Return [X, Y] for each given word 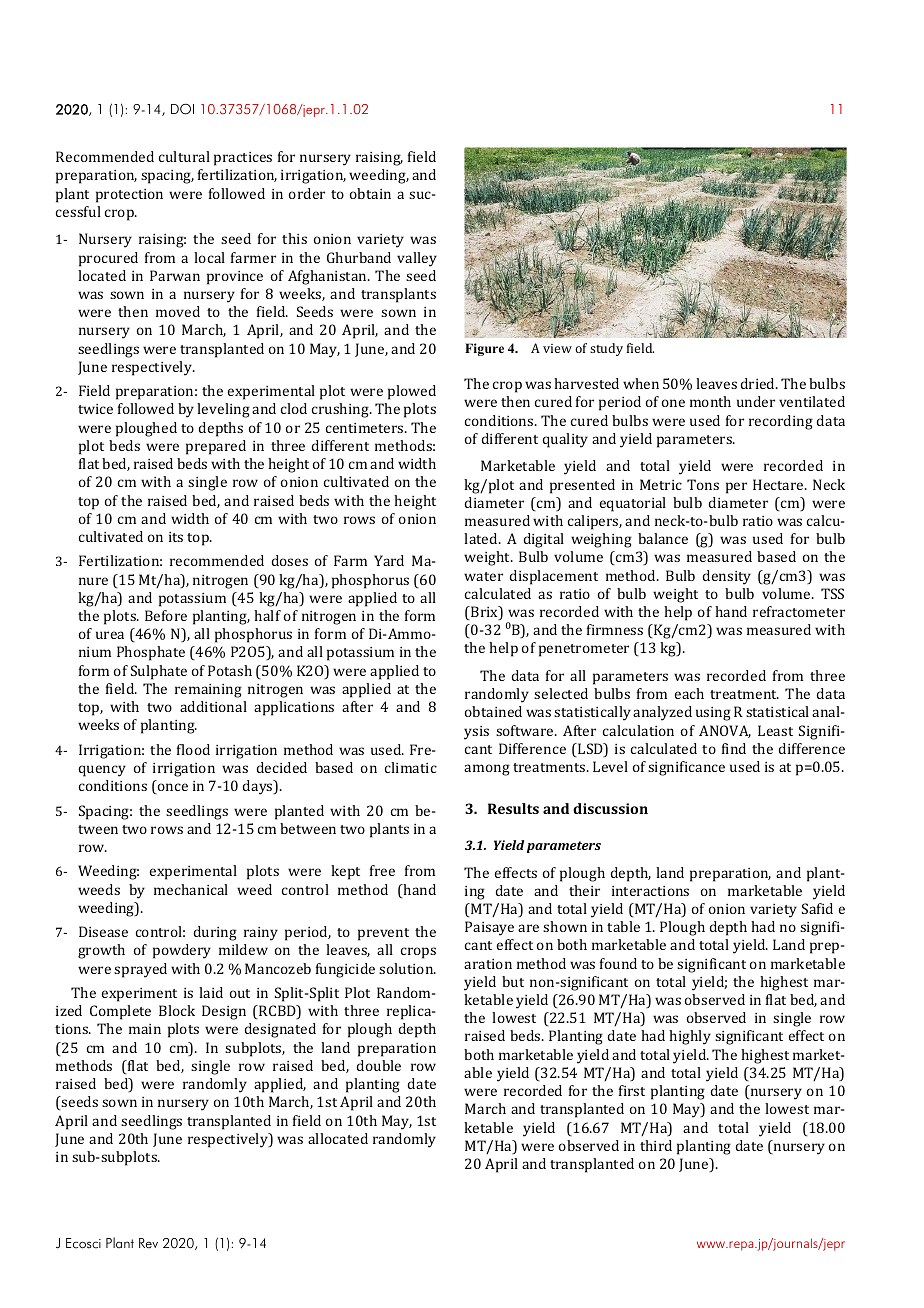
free [382, 870]
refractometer [799, 611]
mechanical [191, 889]
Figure [484, 349]
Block [177, 1010]
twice [95, 409]
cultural [184, 156]
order [307, 193]
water [483, 576]
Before [166, 615]
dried [758, 383]
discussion [610, 808]
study [606, 349]
